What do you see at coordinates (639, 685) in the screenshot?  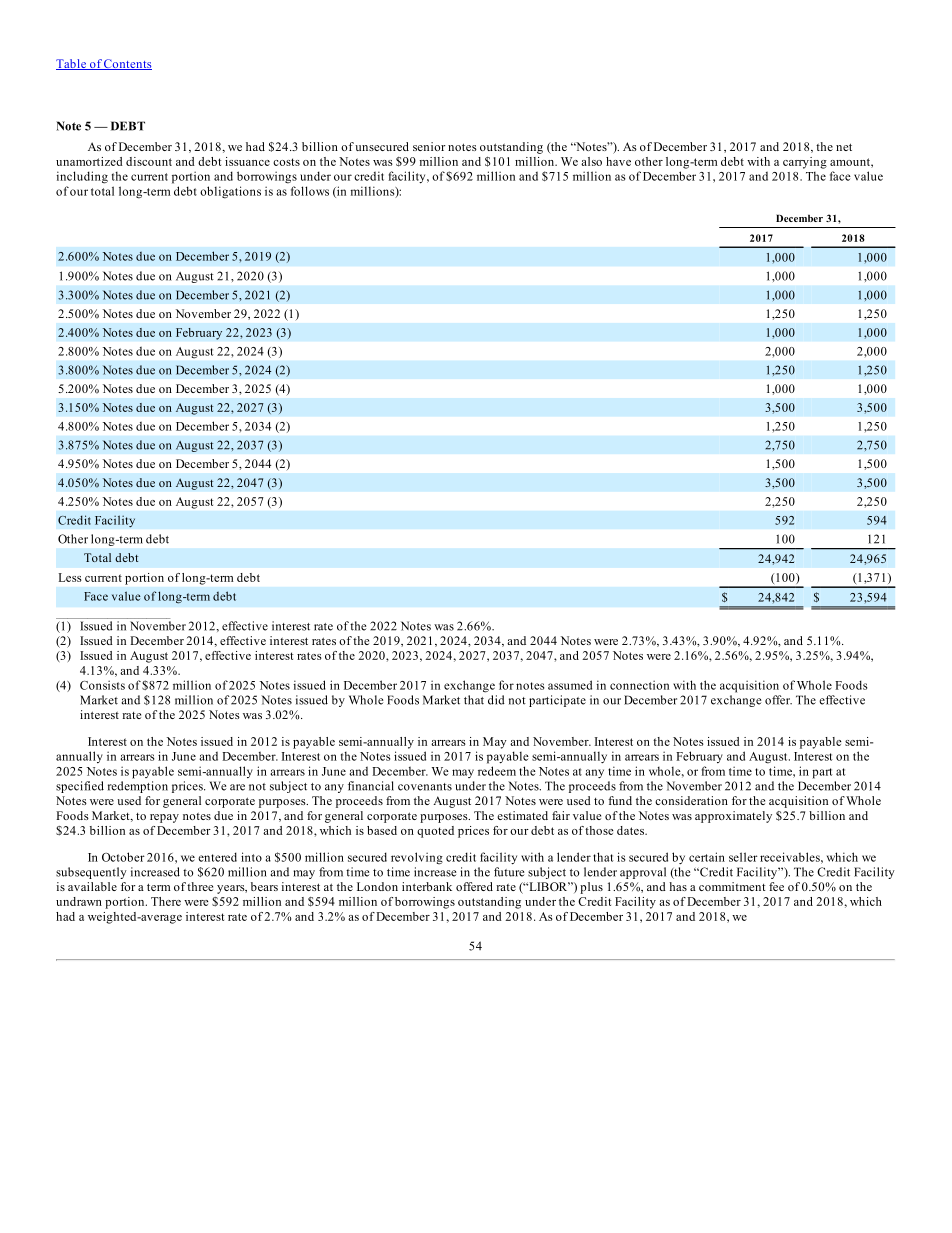 I see `connection` at bounding box center [639, 685].
